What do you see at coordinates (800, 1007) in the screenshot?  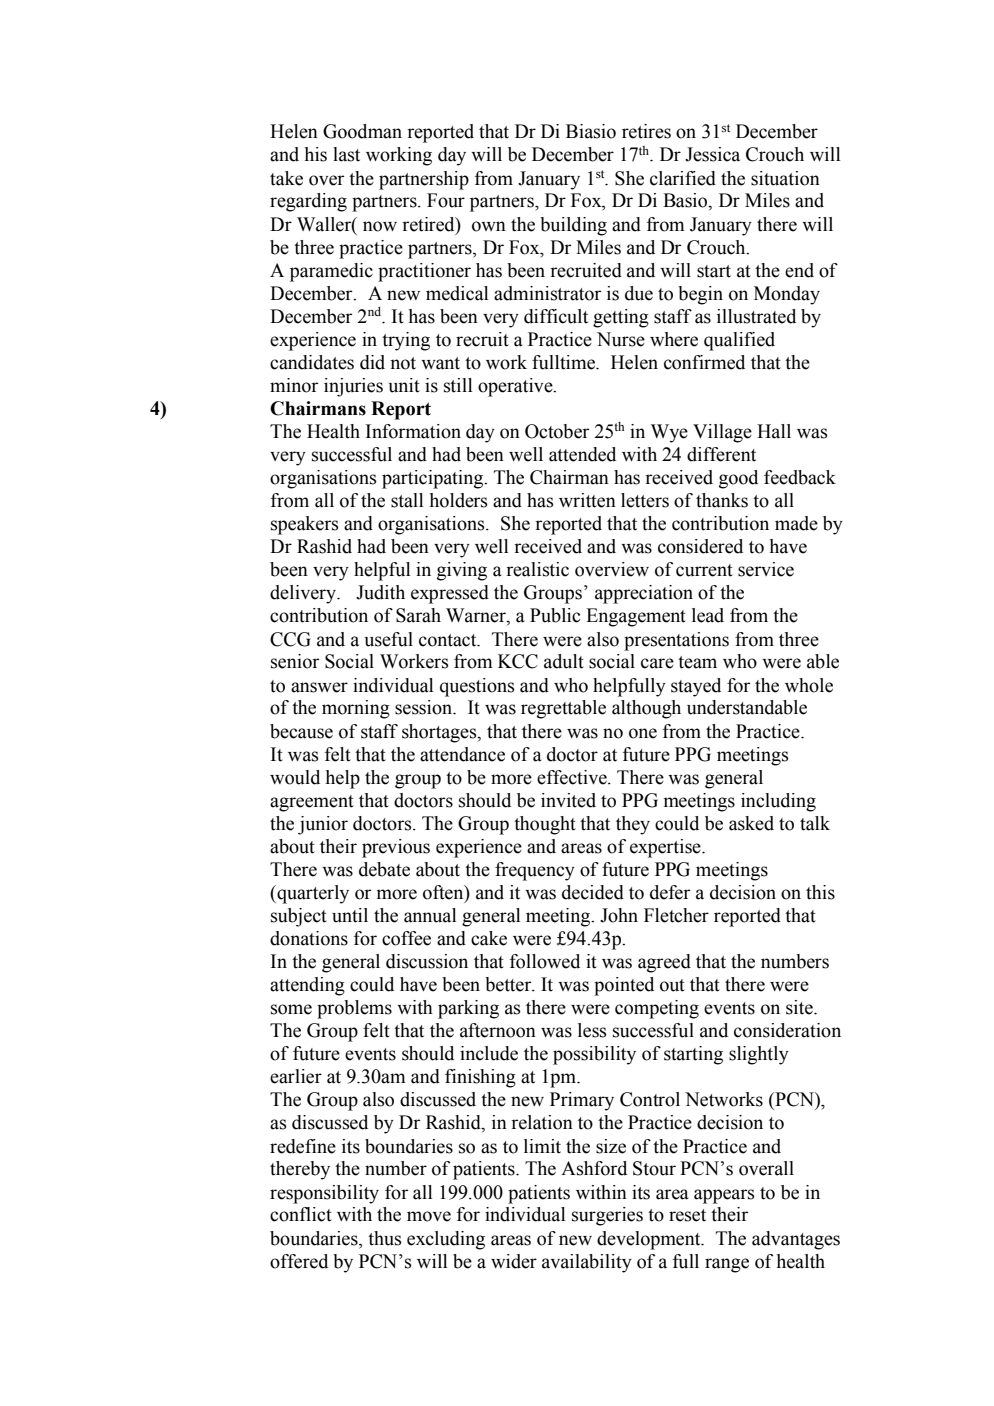 I see `site` at bounding box center [800, 1007].
